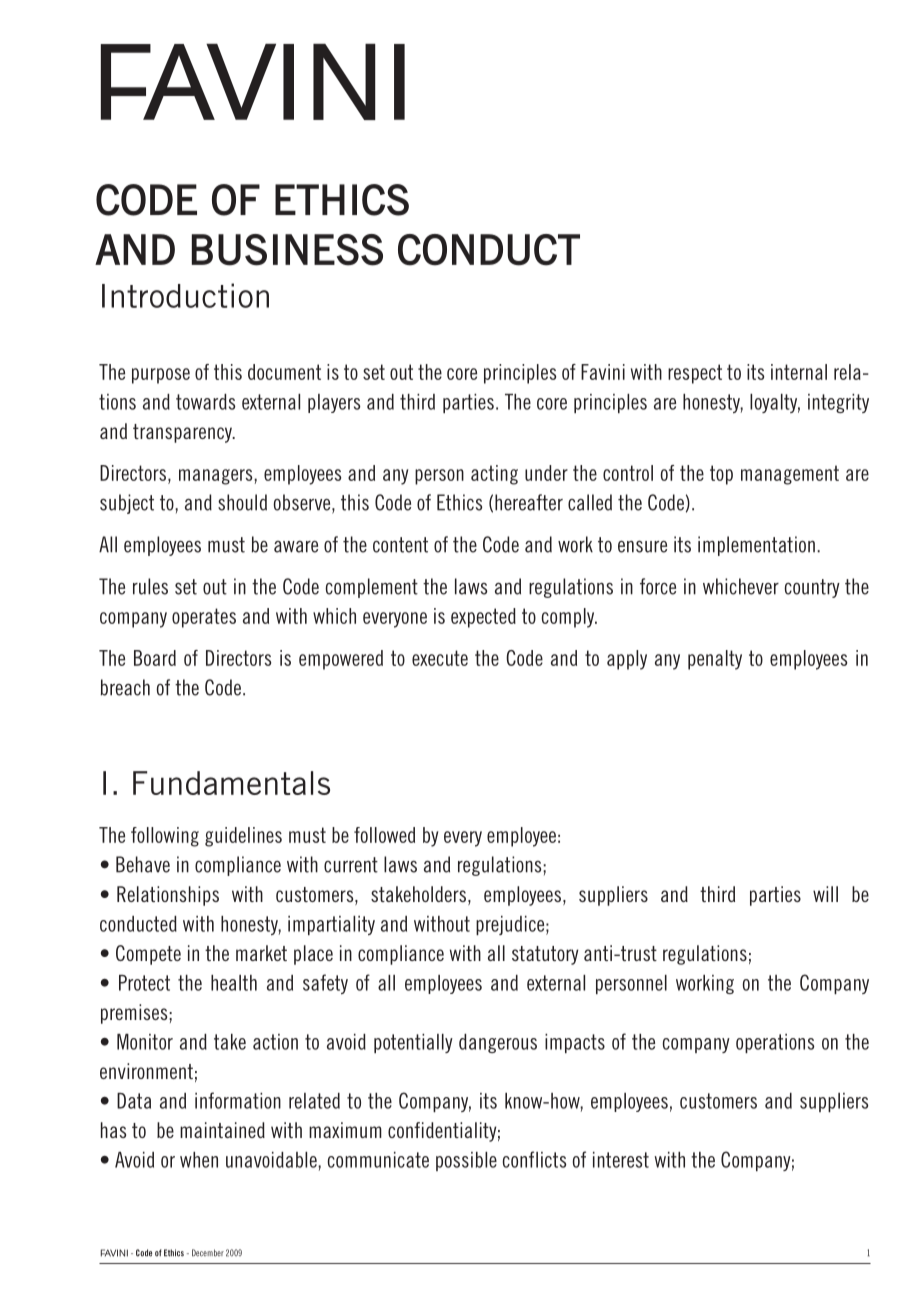 The width and height of the image is (924, 1308). Describe the element at coordinates (287, 250) in the image. I see `BUSINESS` at that location.
